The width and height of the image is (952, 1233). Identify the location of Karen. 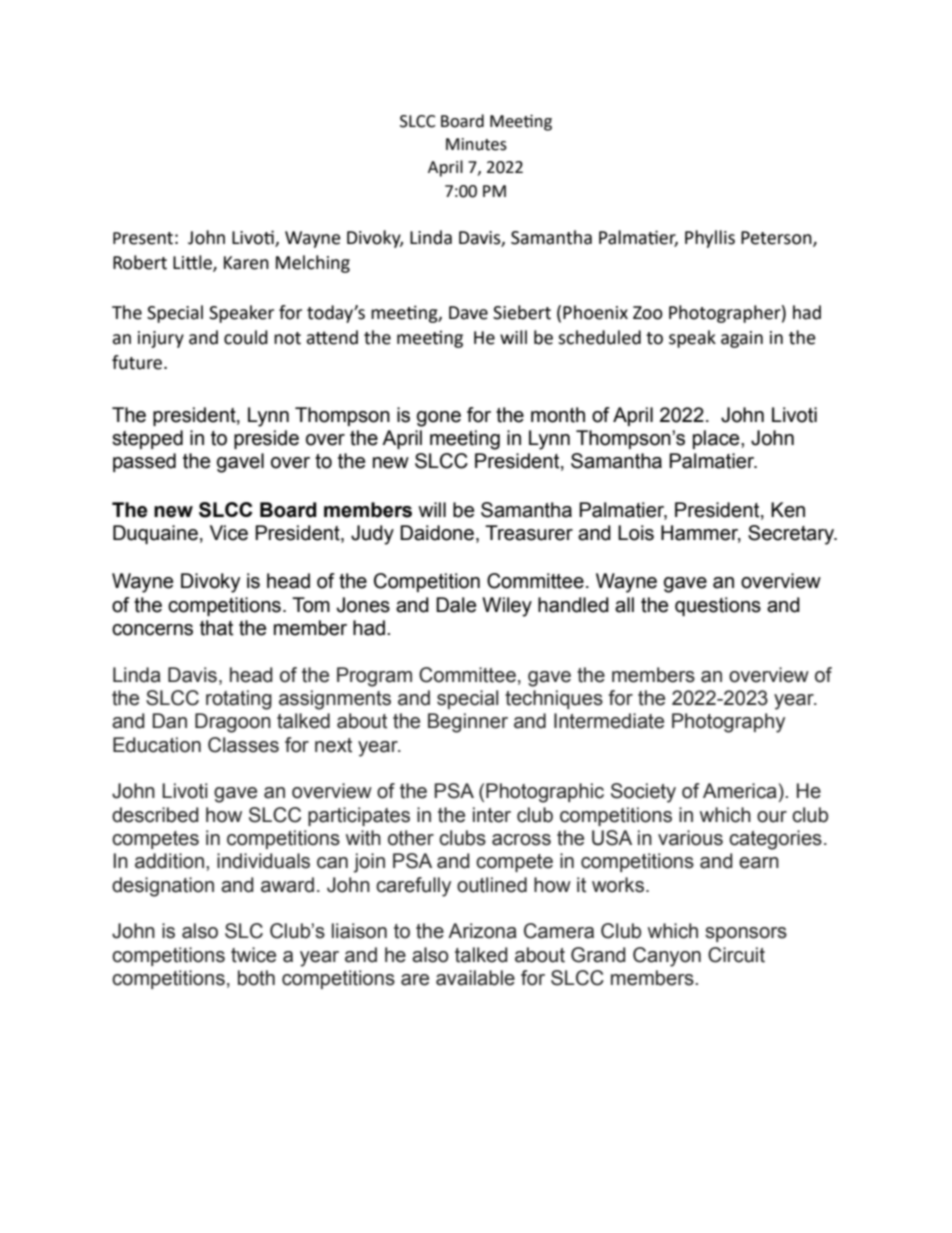
(246, 263).
